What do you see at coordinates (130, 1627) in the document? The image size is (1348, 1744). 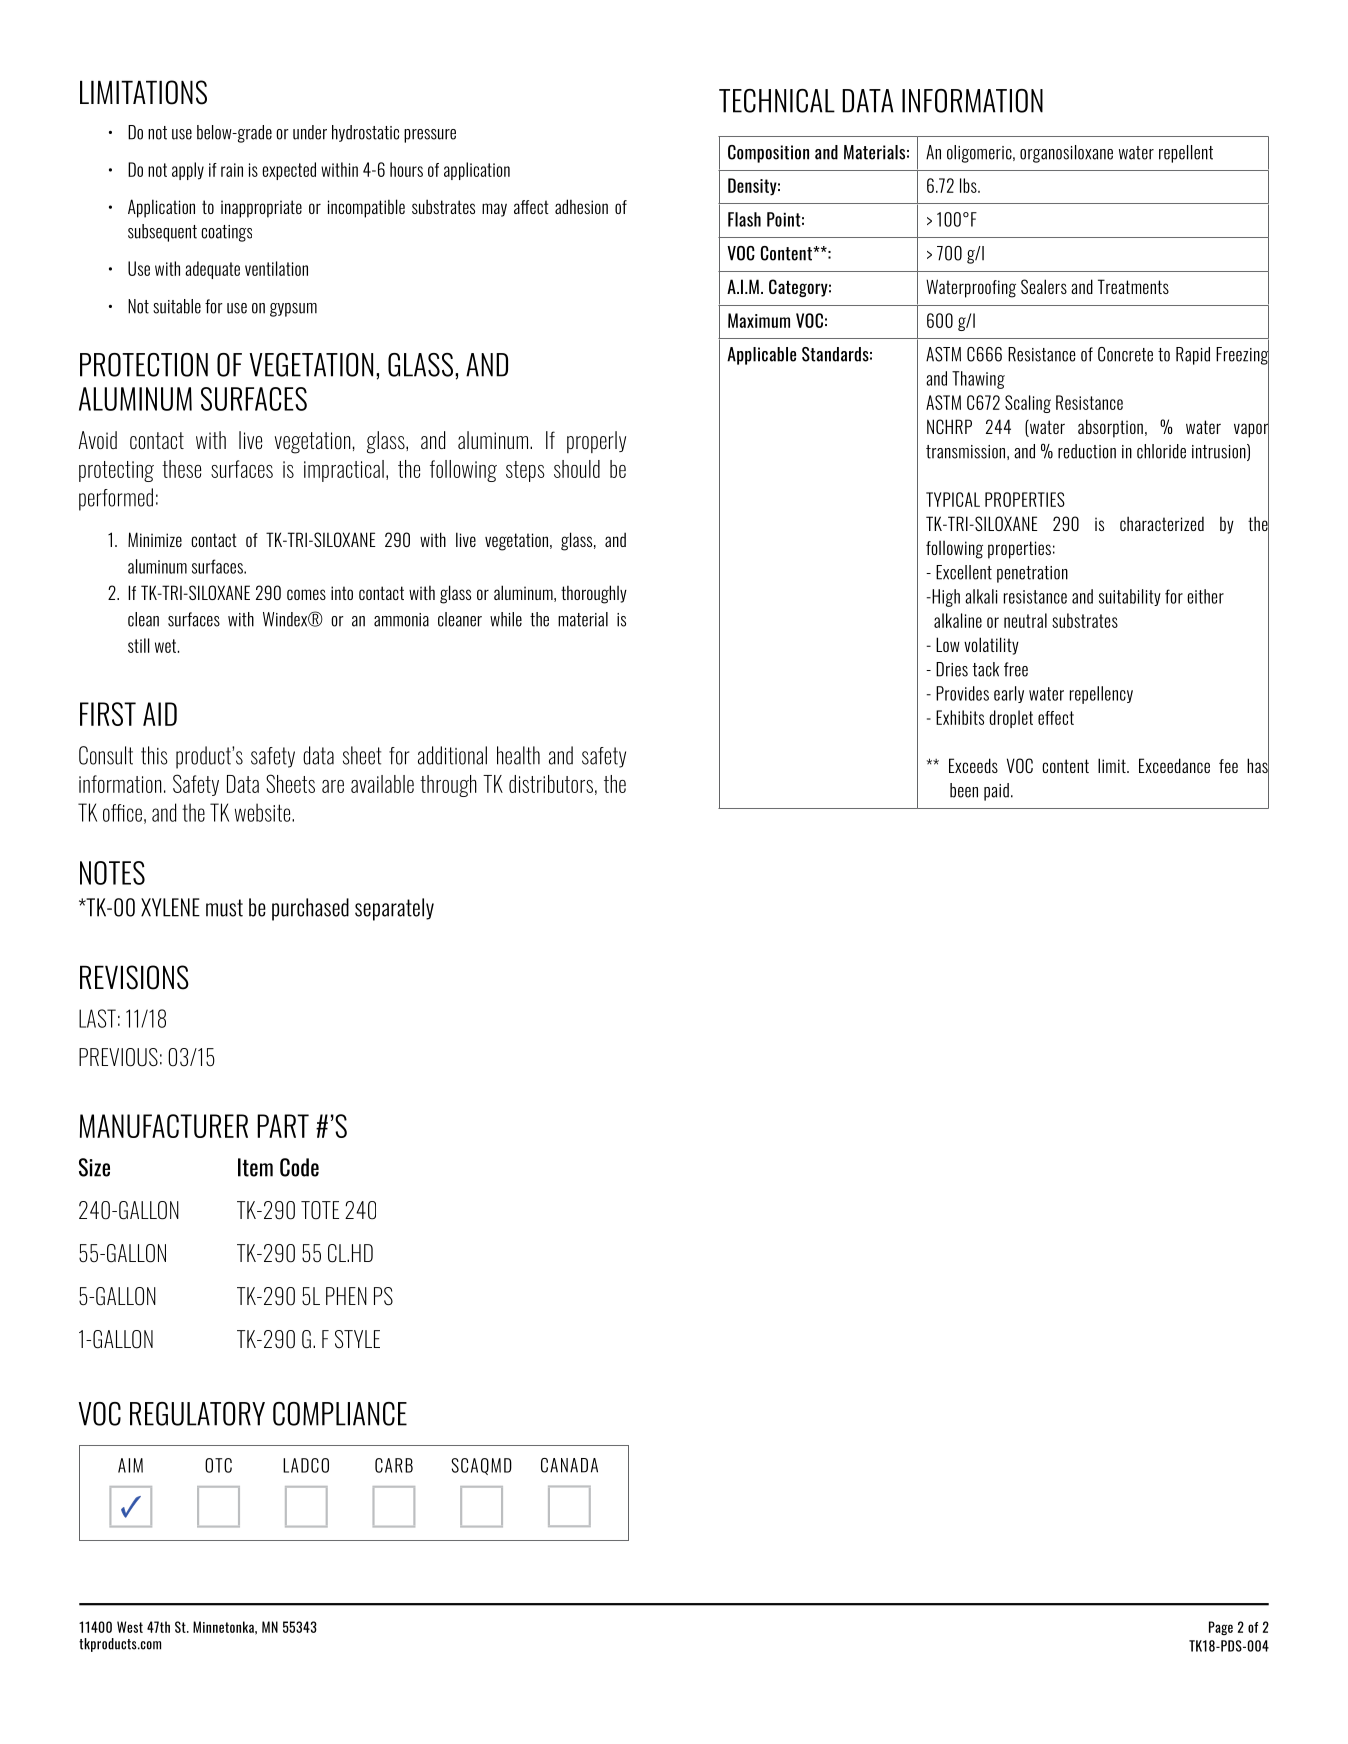 I see `West` at bounding box center [130, 1627].
